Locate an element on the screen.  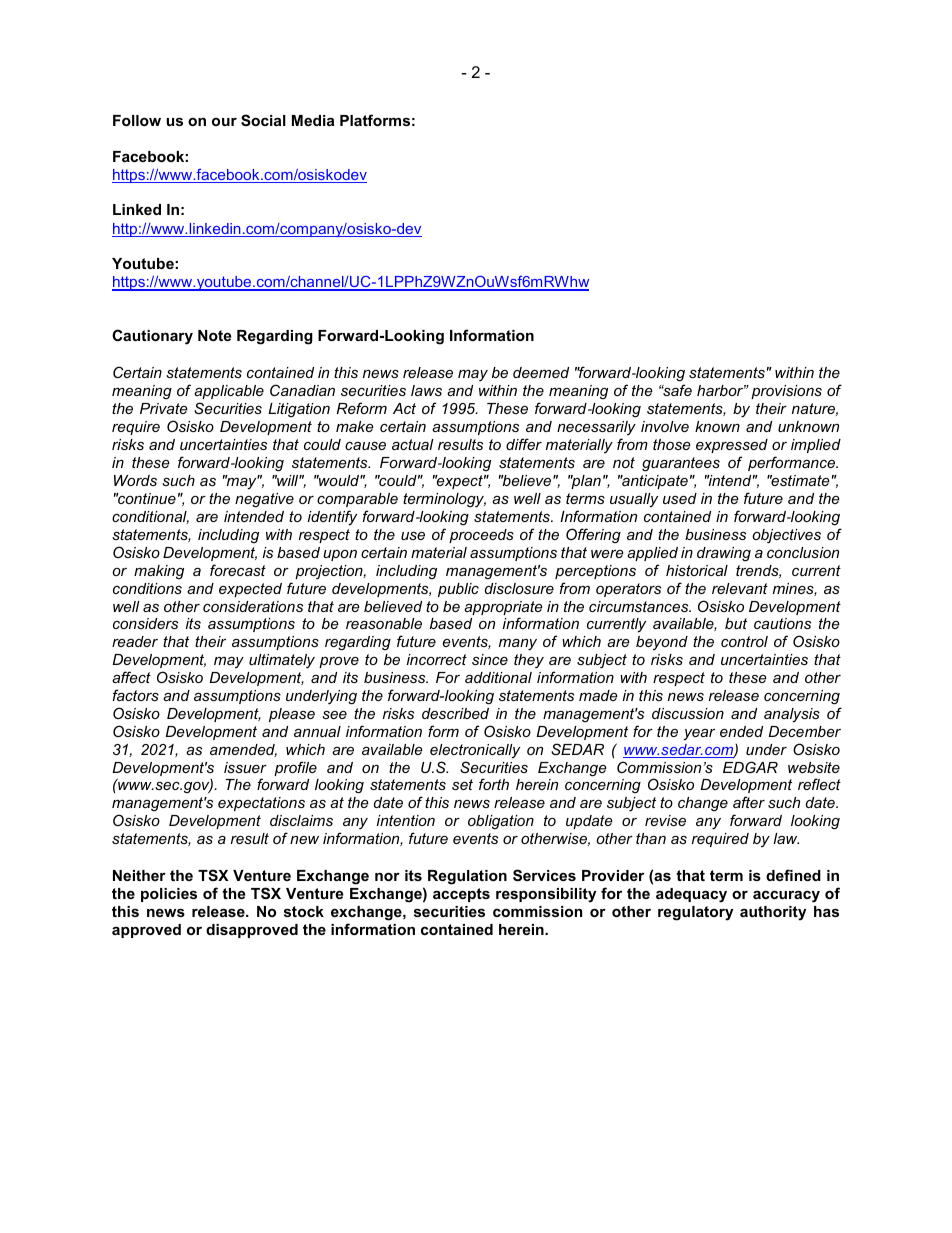
laws is located at coordinates (426, 390).
